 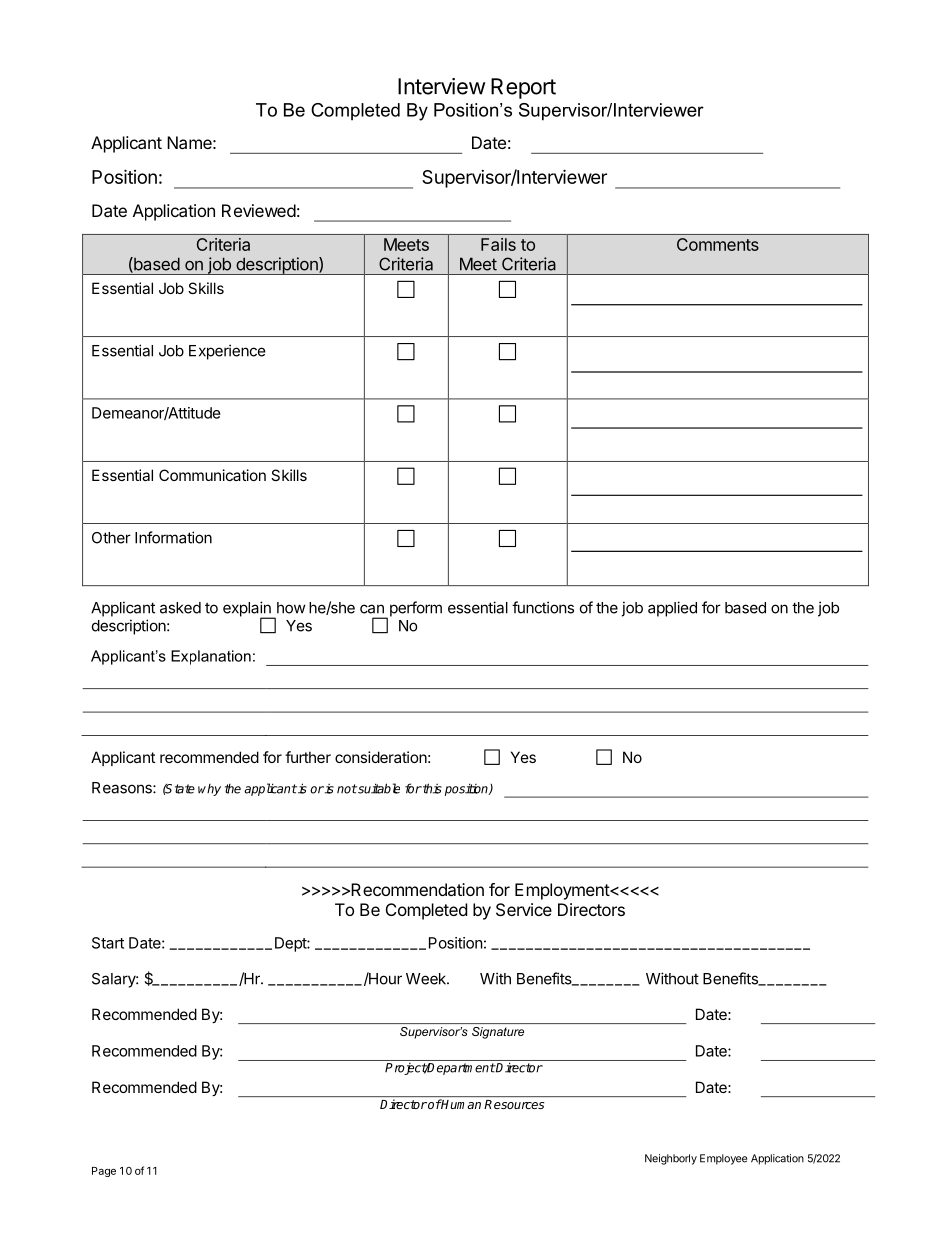 What do you see at coordinates (718, 244) in the screenshot?
I see `Comments` at bounding box center [718, 244].
